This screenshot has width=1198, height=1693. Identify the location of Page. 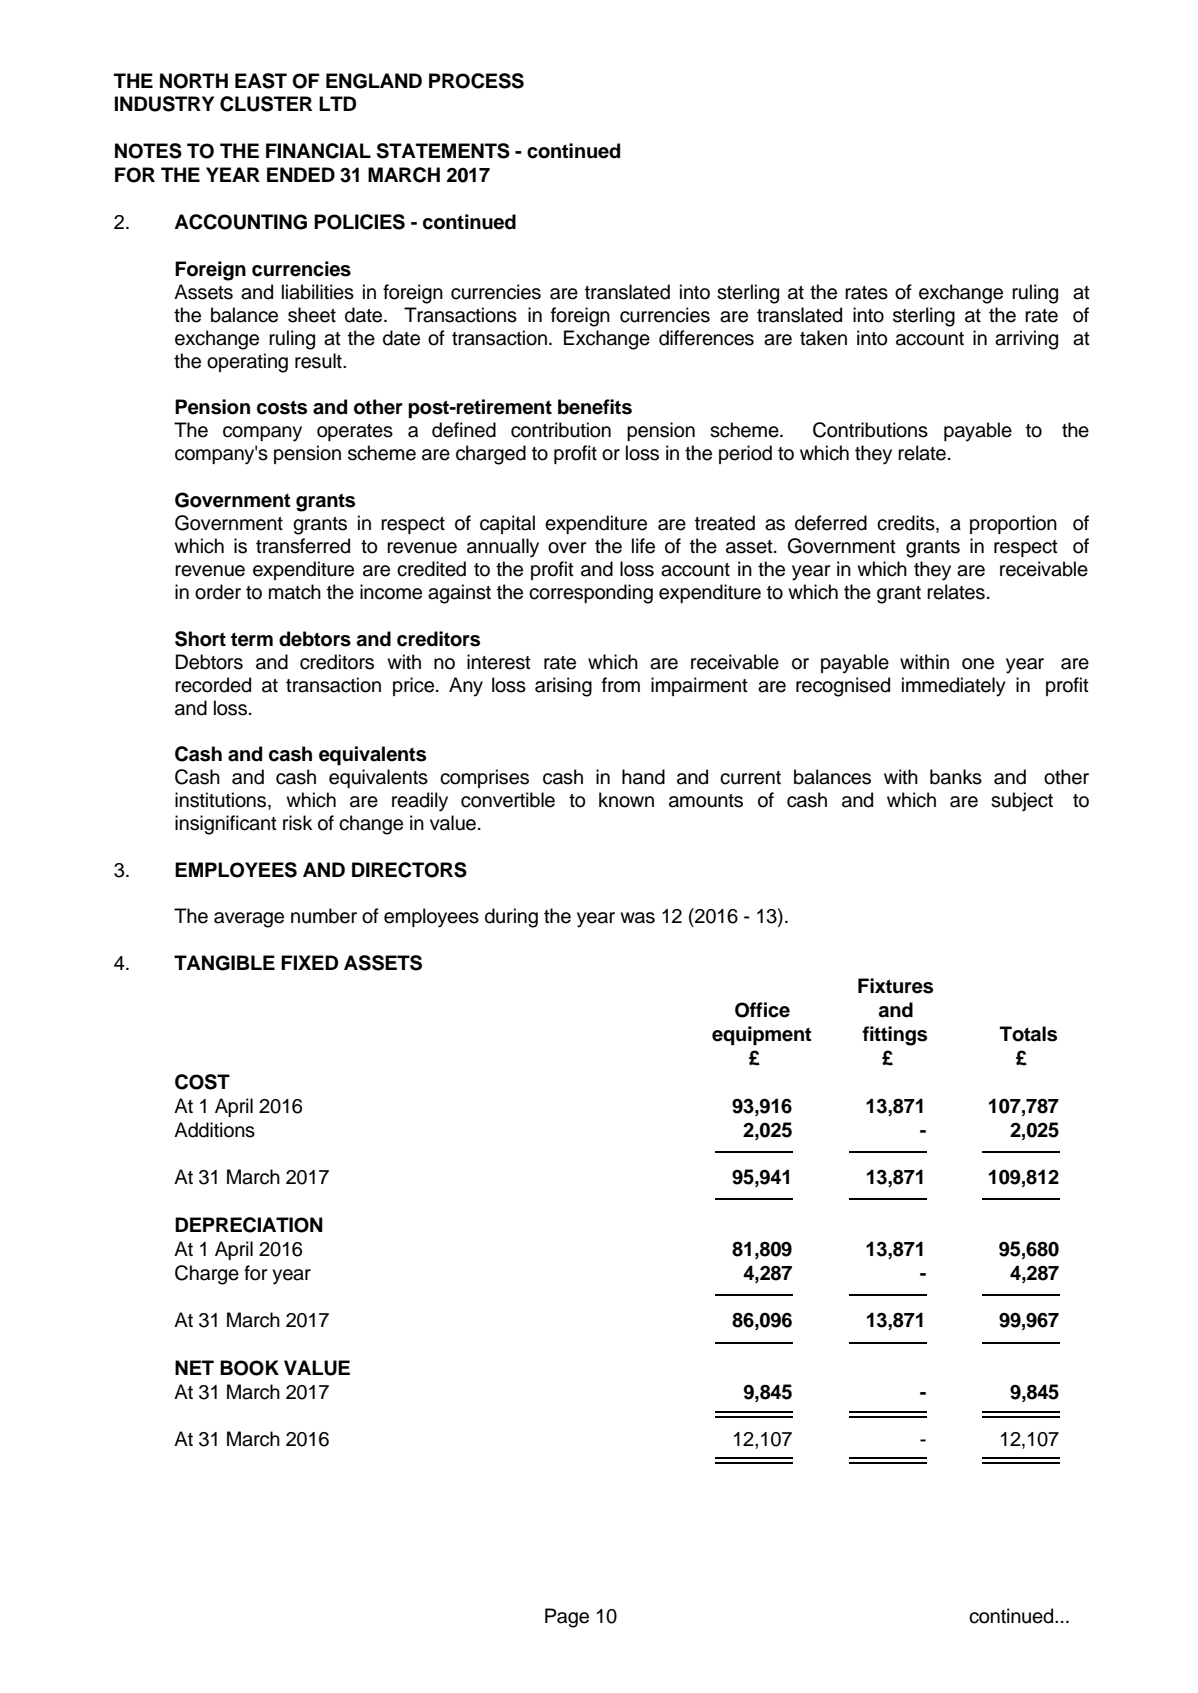
(567, 1618).
